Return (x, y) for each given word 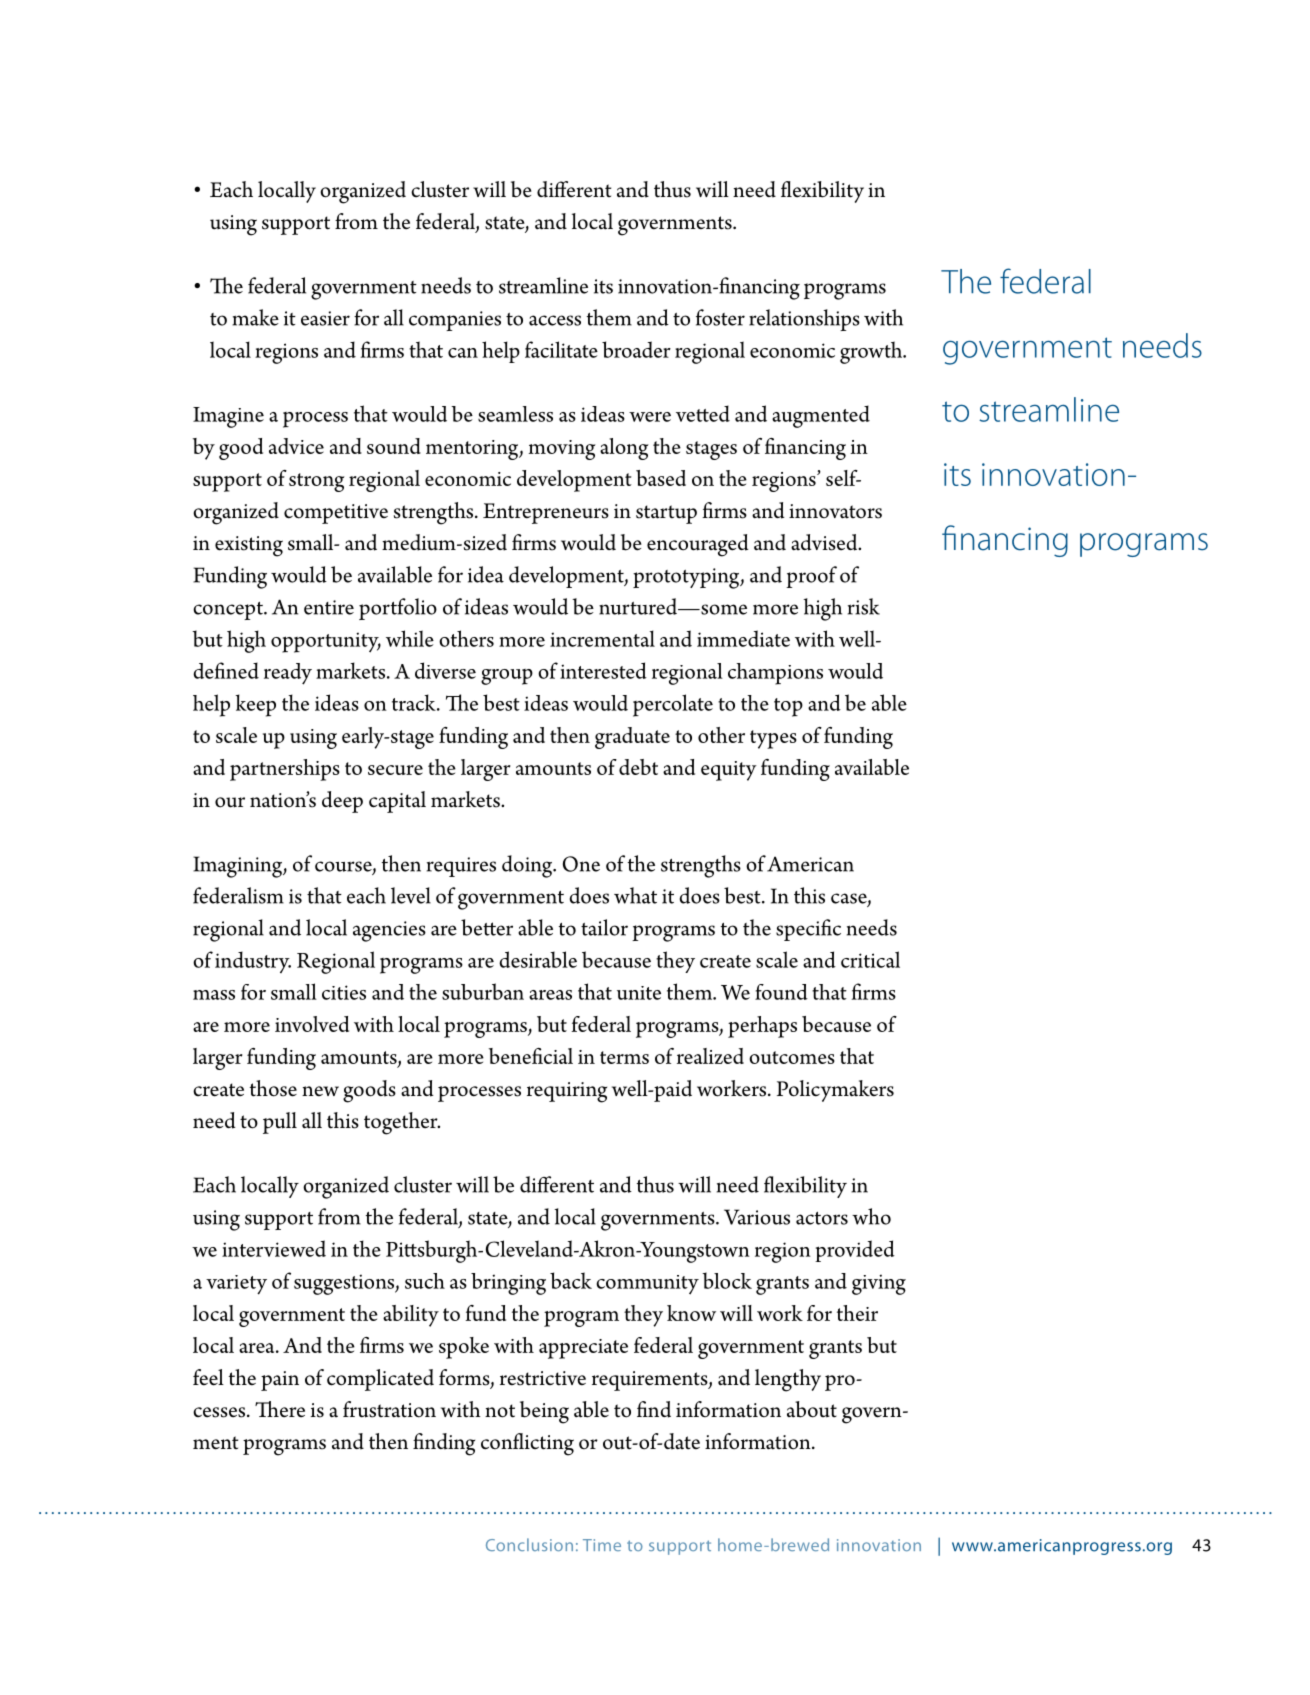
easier (325, 318)
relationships (804, 320)
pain (280, 1381)
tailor (604, 927)
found (781, 992)
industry (253, 962)
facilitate (561, 349)
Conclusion (529, 1544)
